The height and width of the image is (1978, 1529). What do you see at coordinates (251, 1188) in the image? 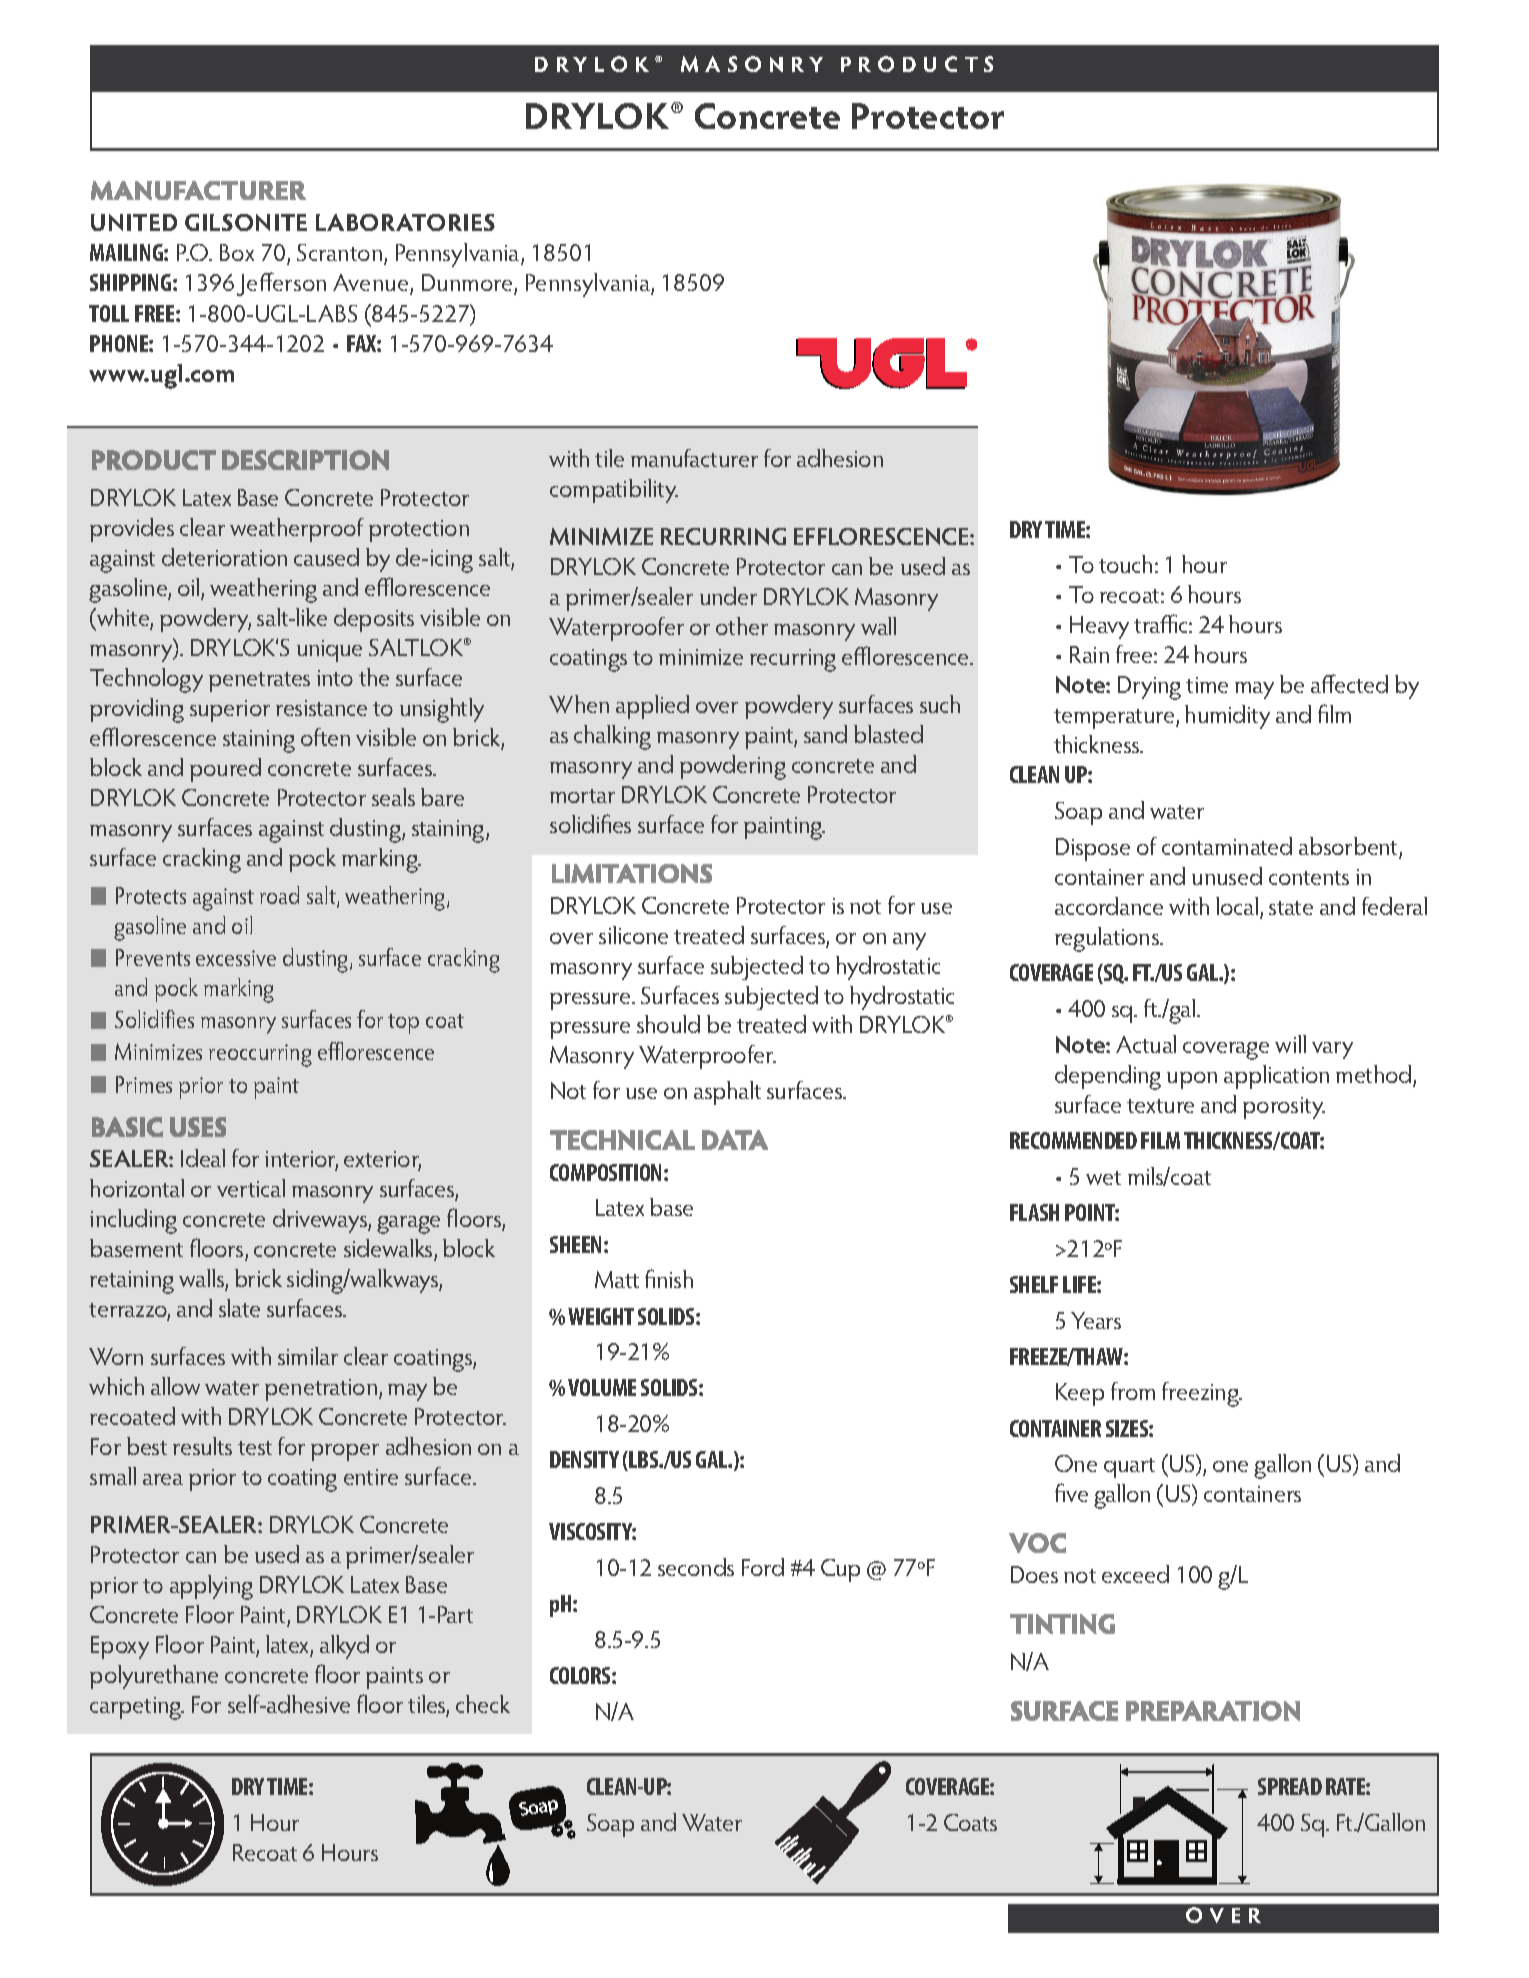
I see `vertical` at bounding box center [251, 1188].
